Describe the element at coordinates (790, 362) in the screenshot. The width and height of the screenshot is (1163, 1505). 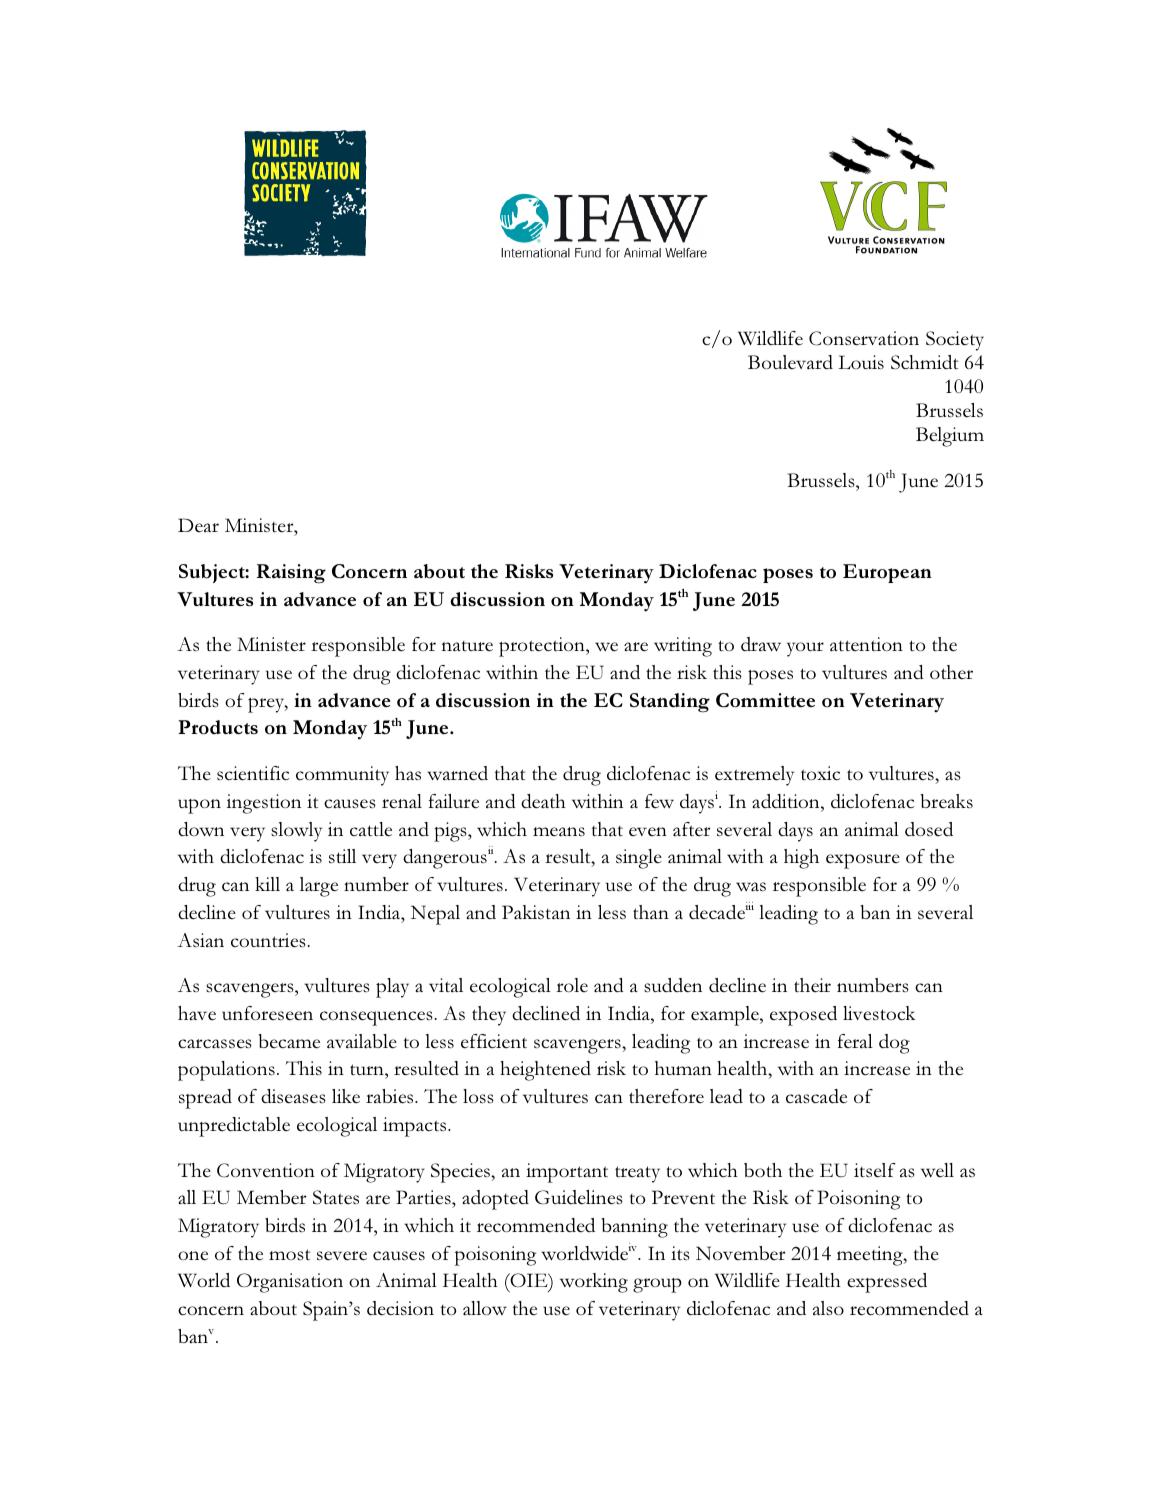
I see `Boulevard` at that location.
